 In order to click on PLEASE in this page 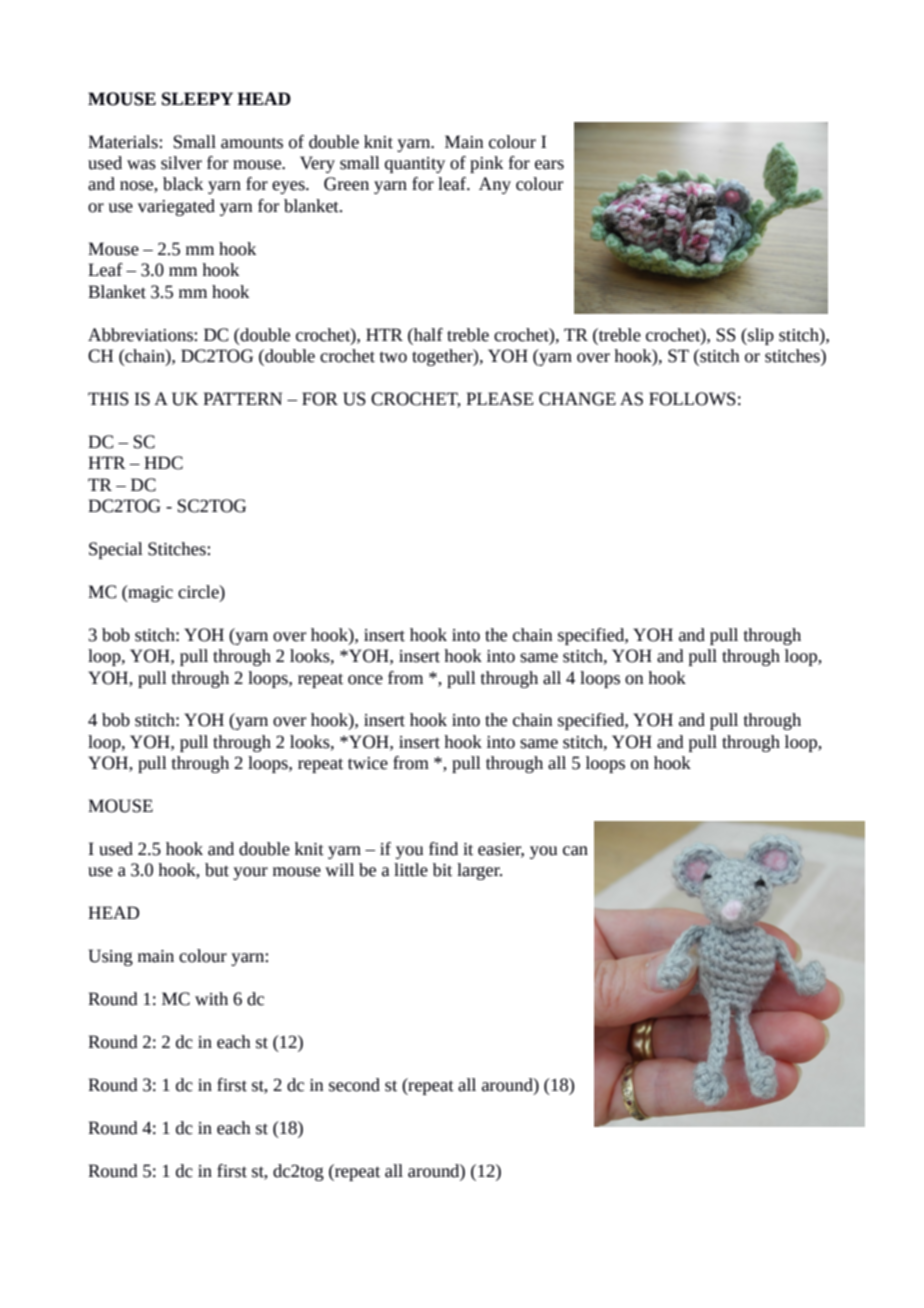, I will do `click(500, 399)`.
